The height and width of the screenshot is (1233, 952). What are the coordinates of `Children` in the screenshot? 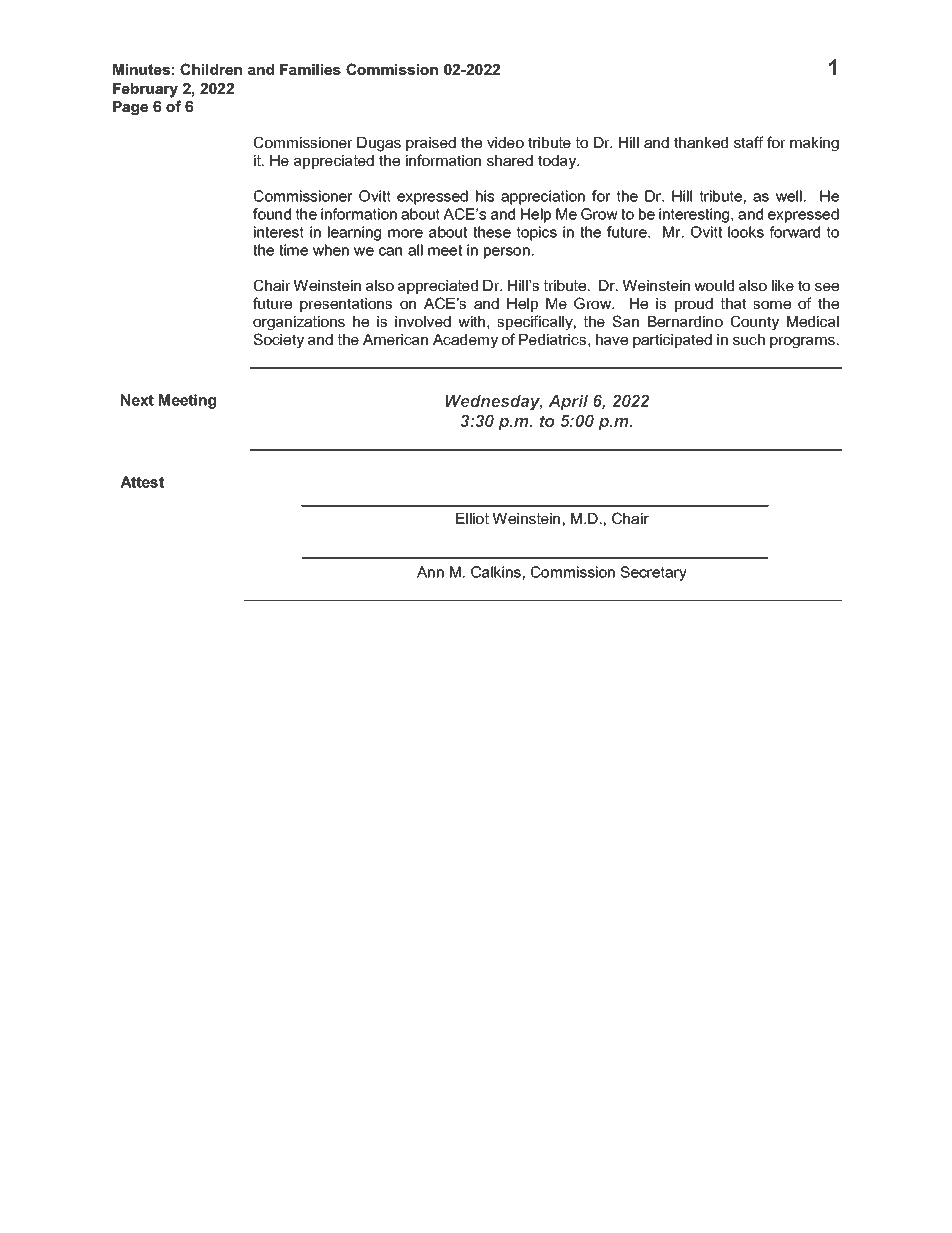 It's located at (211, 69).
